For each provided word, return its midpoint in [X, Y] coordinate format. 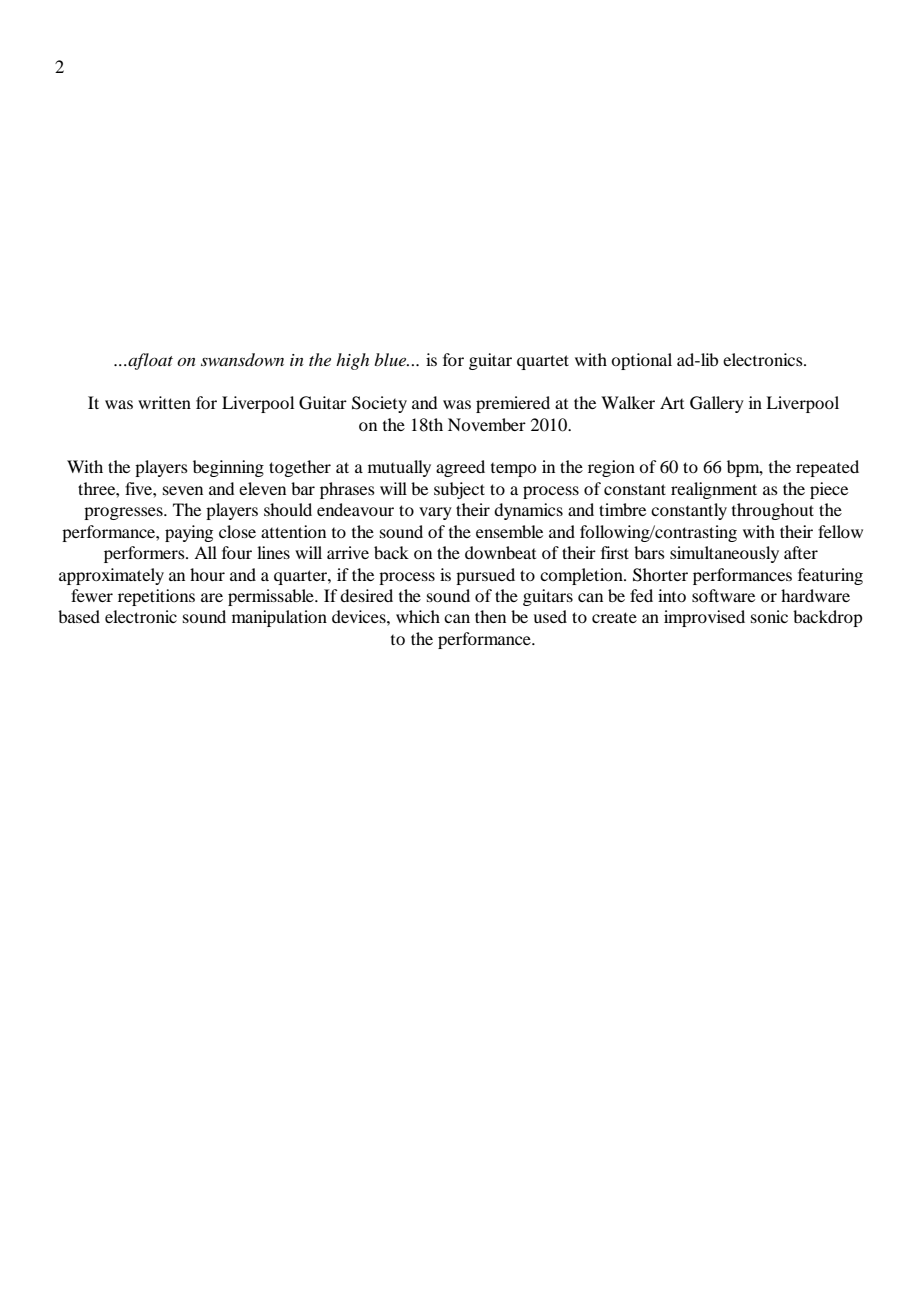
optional [641, 361]
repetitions [156, 597]
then [490, 616]
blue [391, 359]
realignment [714, 490]
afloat [149, 361]
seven [183, 490]
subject [459, 490]
